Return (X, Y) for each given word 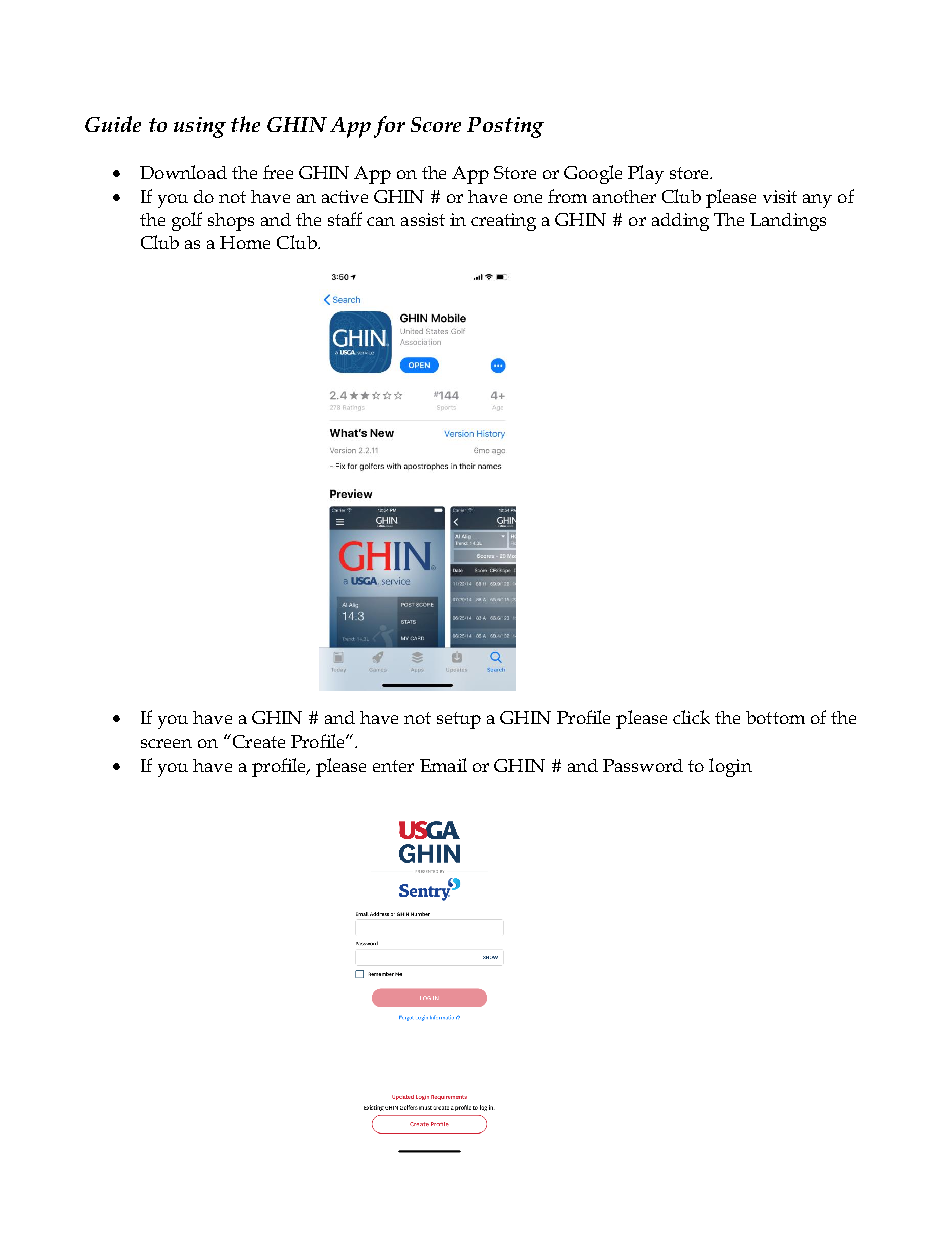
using (200, 127)
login (730, 767)
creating (503, 222)
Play (646, 174)
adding (680, 222)
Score (436, 124)
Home (245, 242)
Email (443, 765)
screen (166, 743)
